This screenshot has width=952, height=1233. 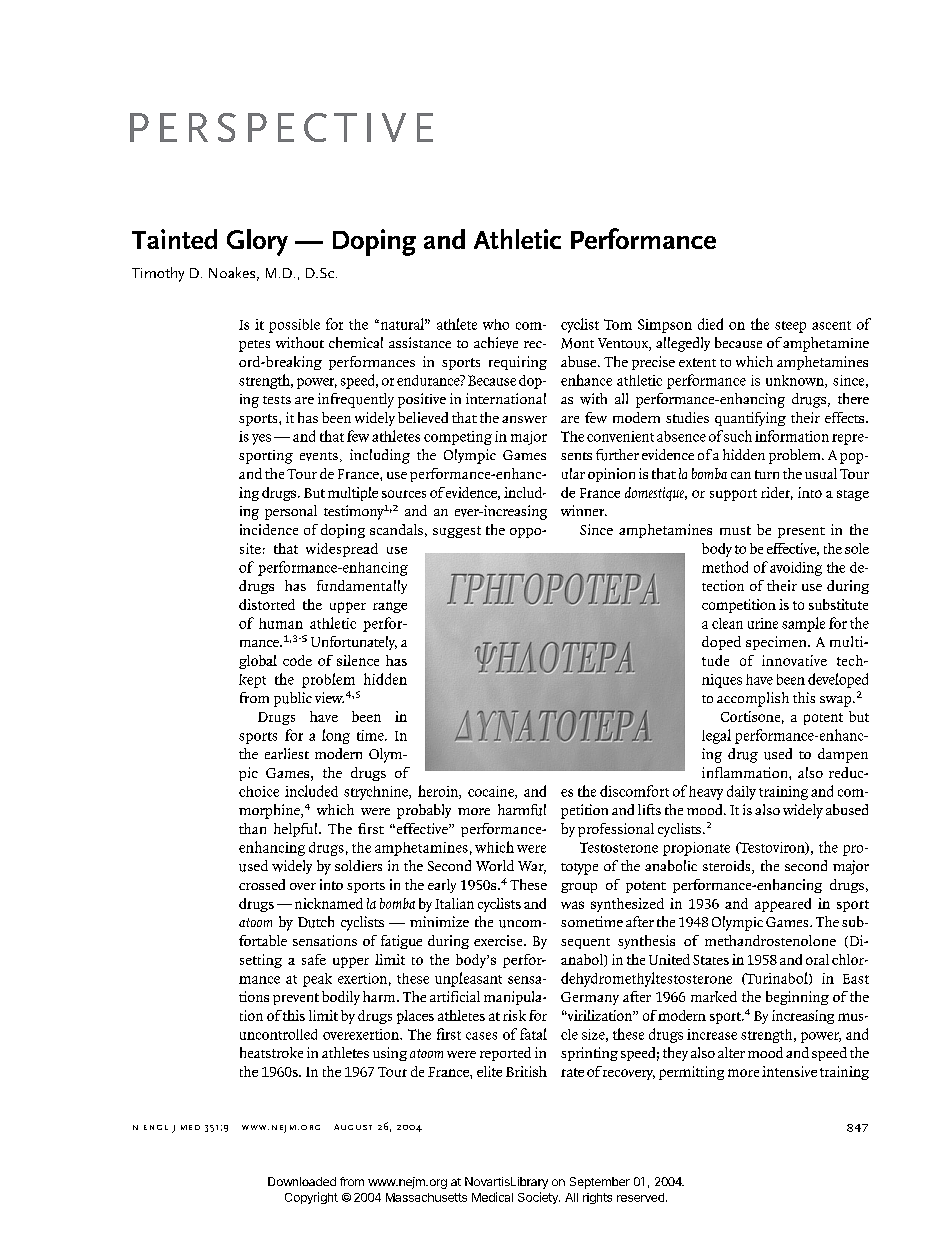 I want to click on intensive, so click(x=789, y=1071).
